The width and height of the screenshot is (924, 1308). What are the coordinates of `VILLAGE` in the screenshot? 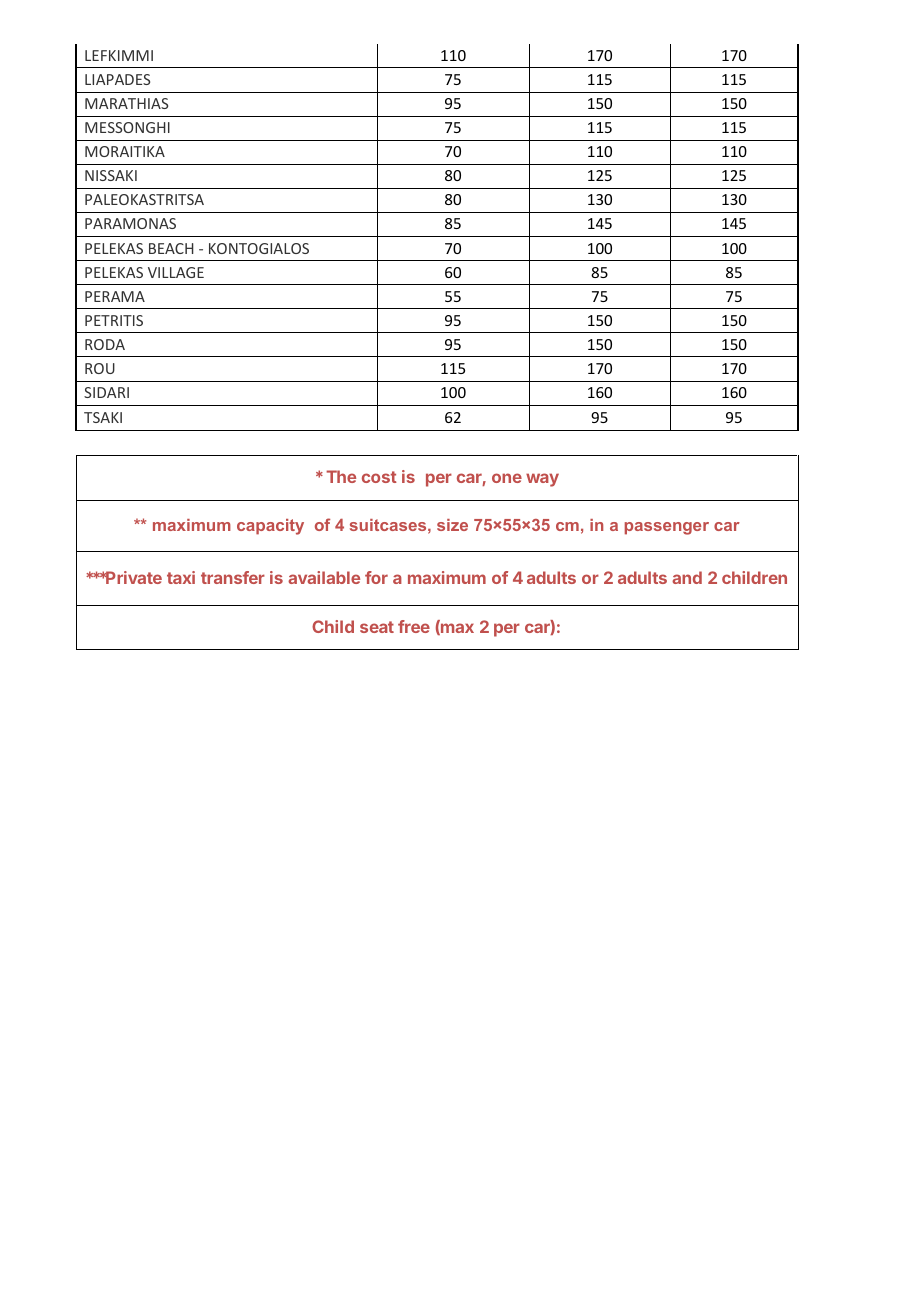 It's located at (176, 272).
